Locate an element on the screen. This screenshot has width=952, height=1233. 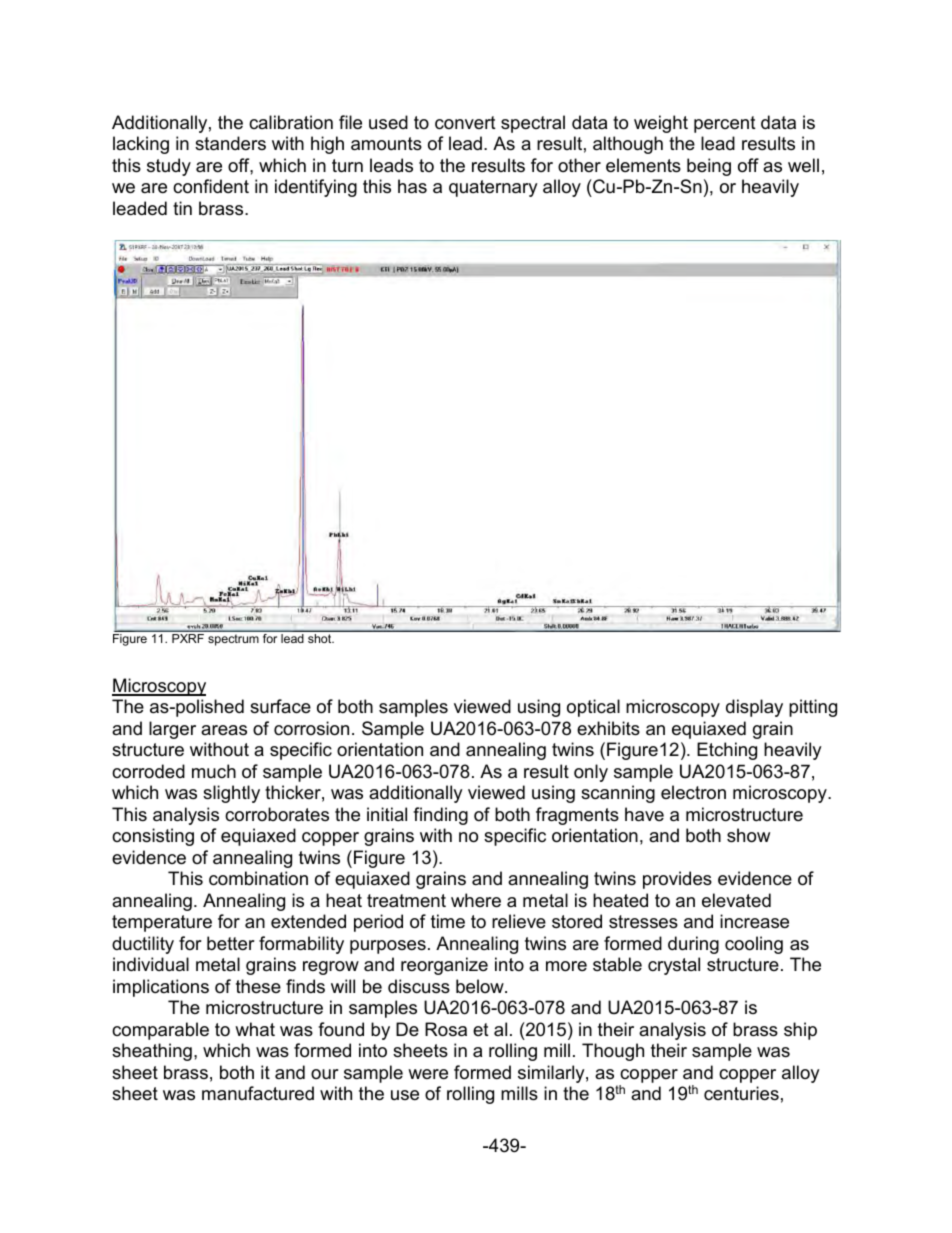
well is located at coordinates (803, 165).
